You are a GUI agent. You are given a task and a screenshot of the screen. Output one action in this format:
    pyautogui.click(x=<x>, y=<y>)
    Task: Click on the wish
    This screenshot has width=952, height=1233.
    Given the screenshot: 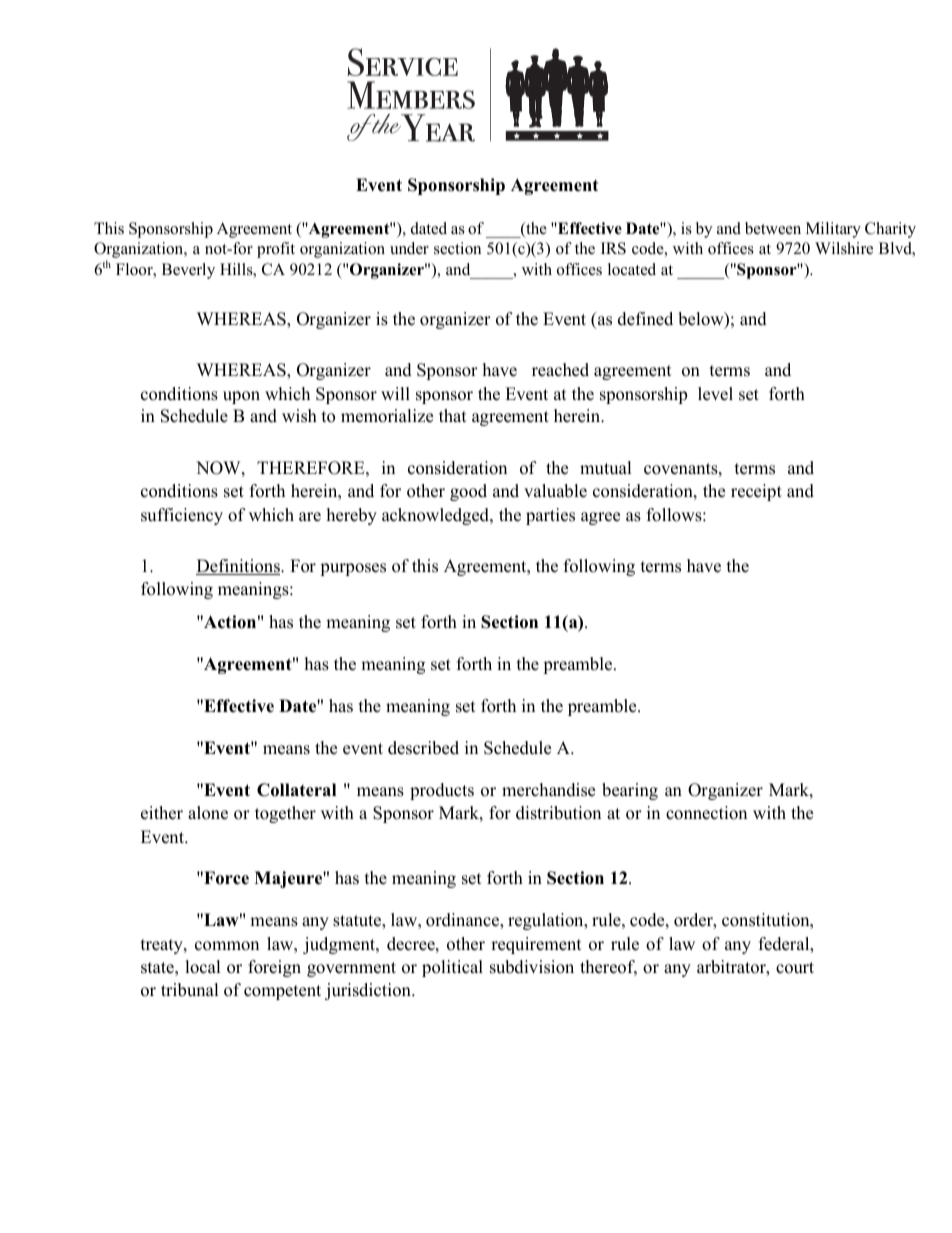 What is the action you would take?
    pyautogui.click(x=299, y=416)
